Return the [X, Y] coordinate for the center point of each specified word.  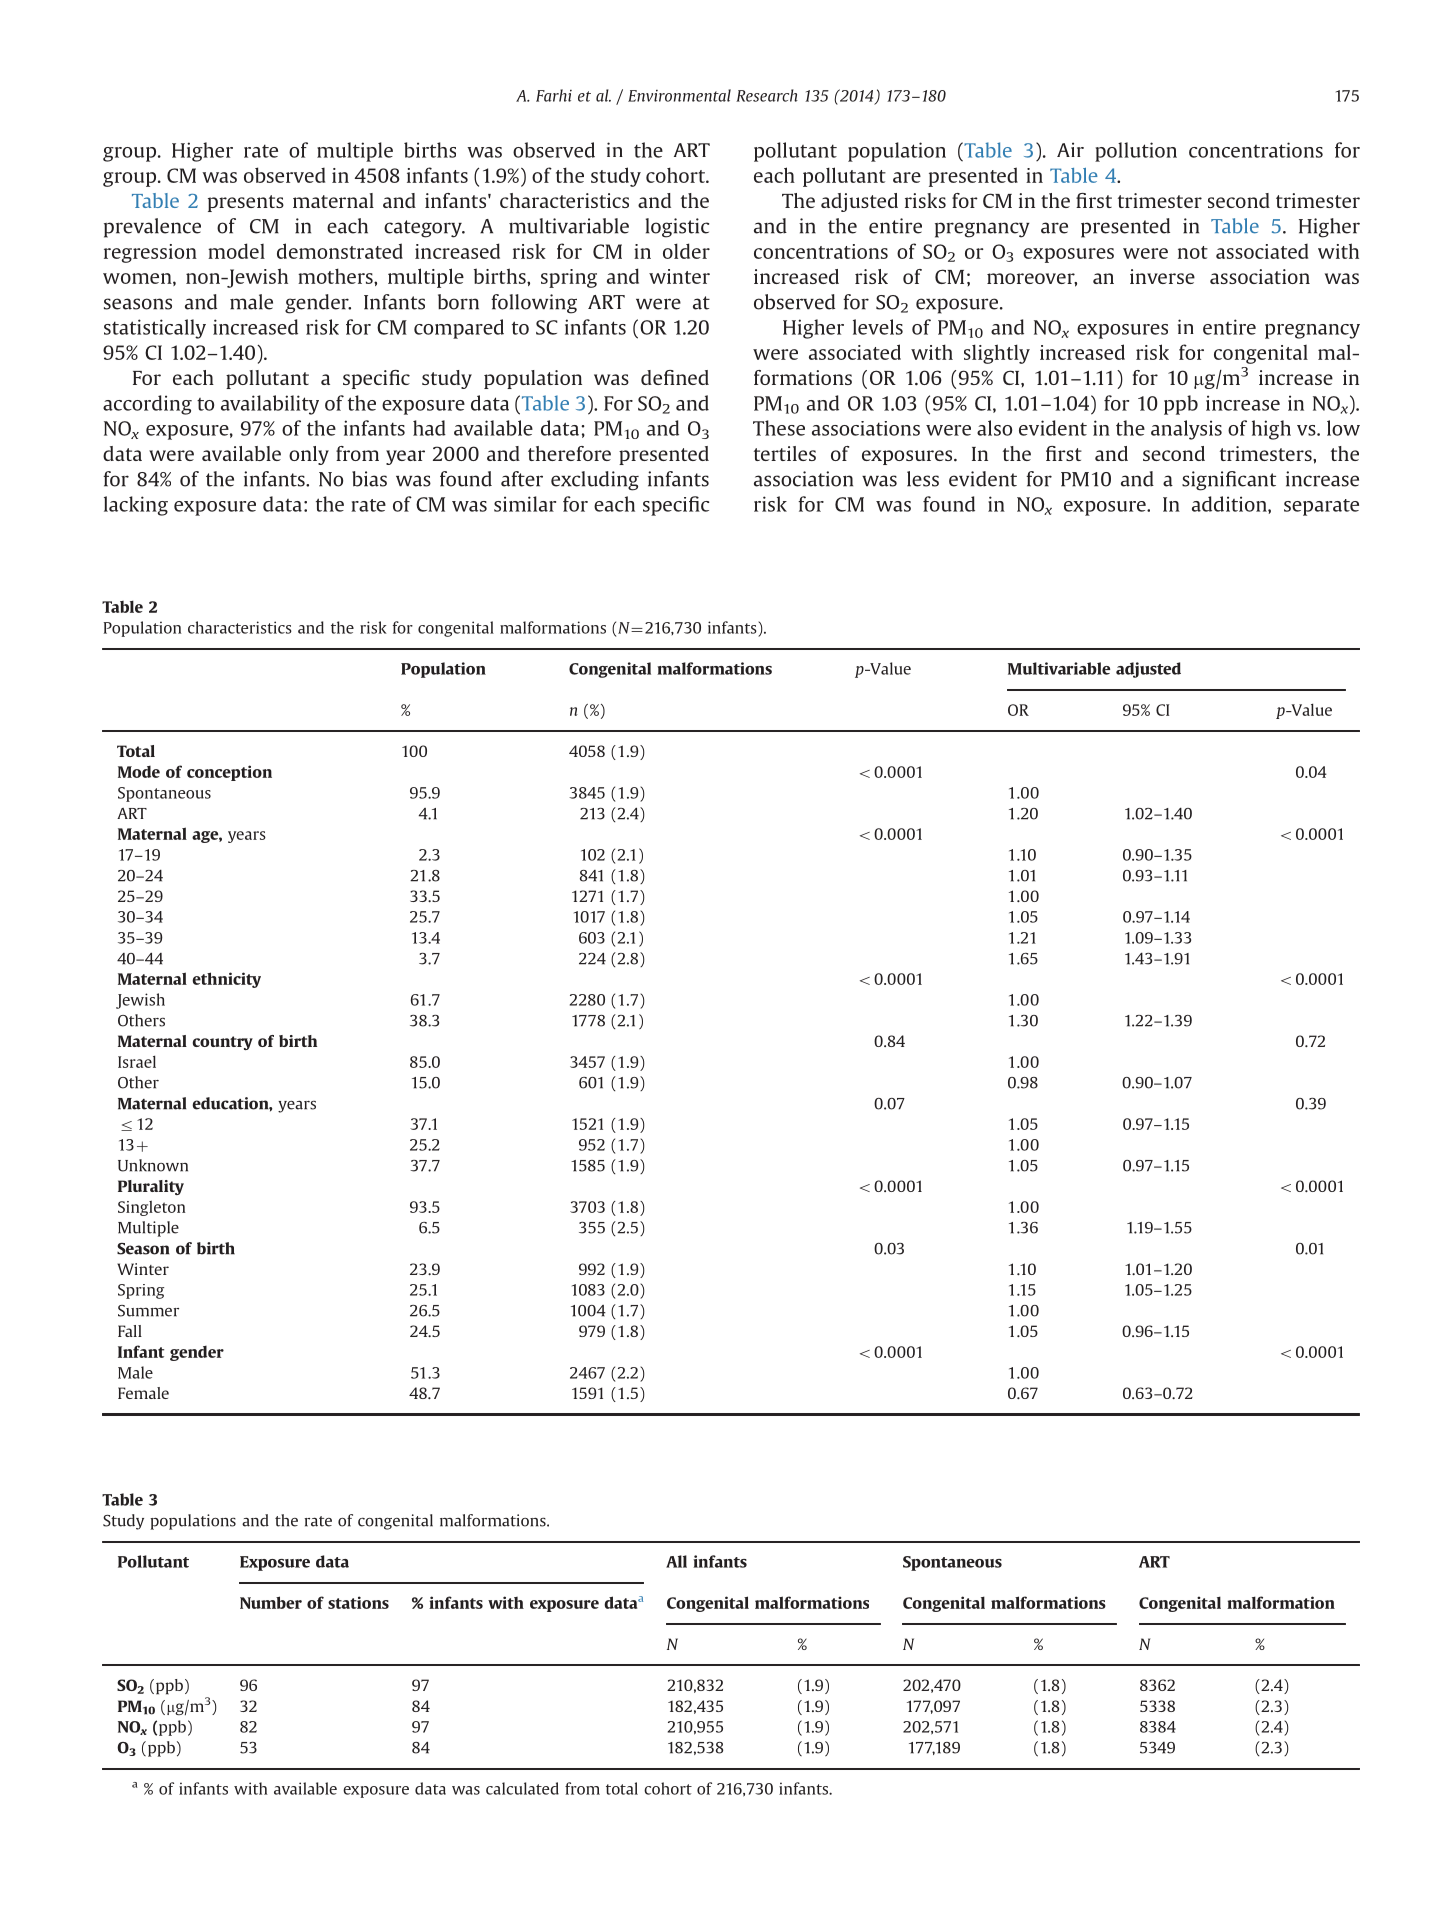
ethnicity [226, 980]
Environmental [679, 95]
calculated [522, 1788]
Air [1070, 149]
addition [1230, 504]
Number [271, 1602]
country [223, 1043]
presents [246, 203]
